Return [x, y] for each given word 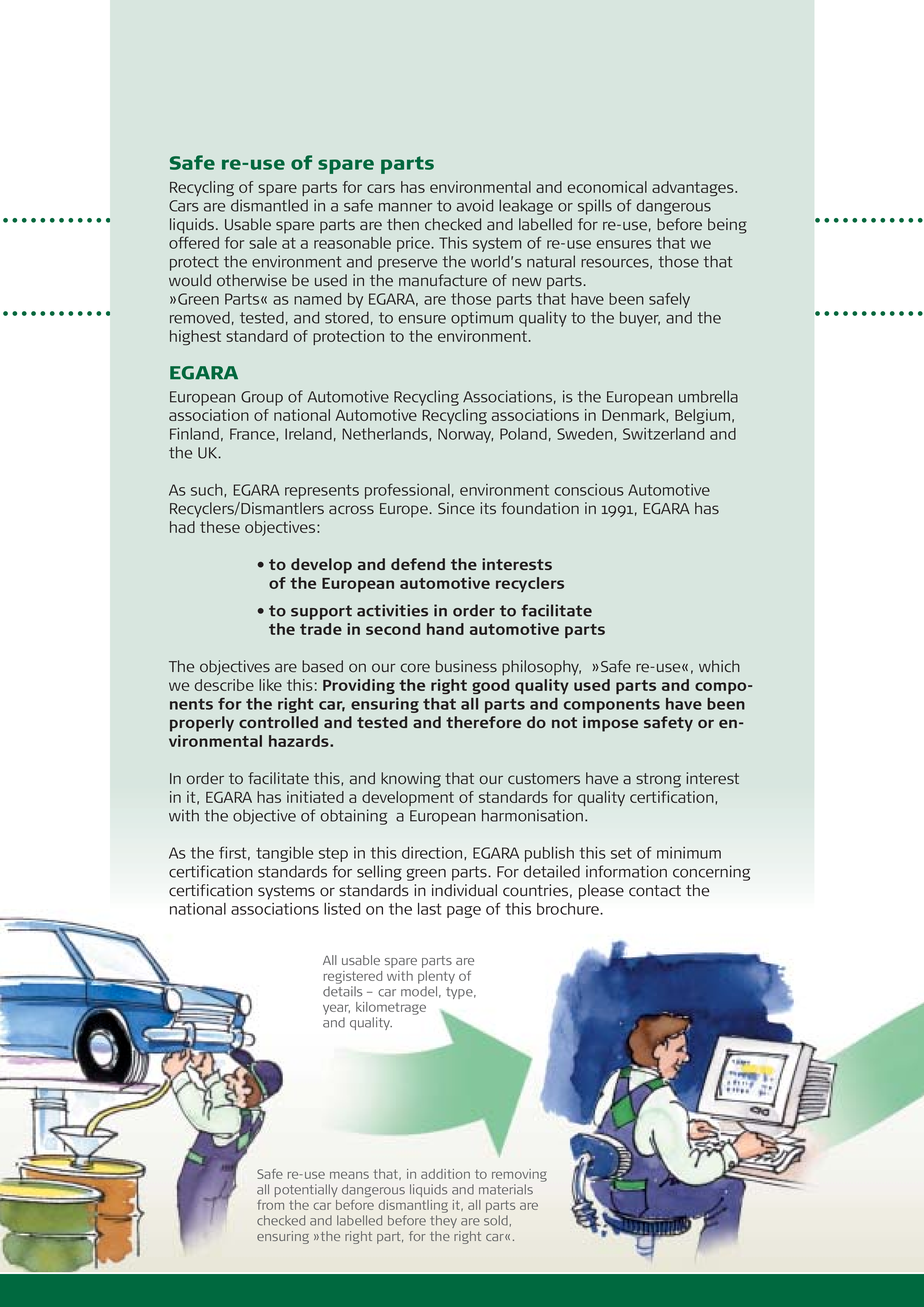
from [270, 1205]
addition [445, 1174]
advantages [694, 188]
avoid [475, 205]
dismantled [269, 205]
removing [519, 1175]
